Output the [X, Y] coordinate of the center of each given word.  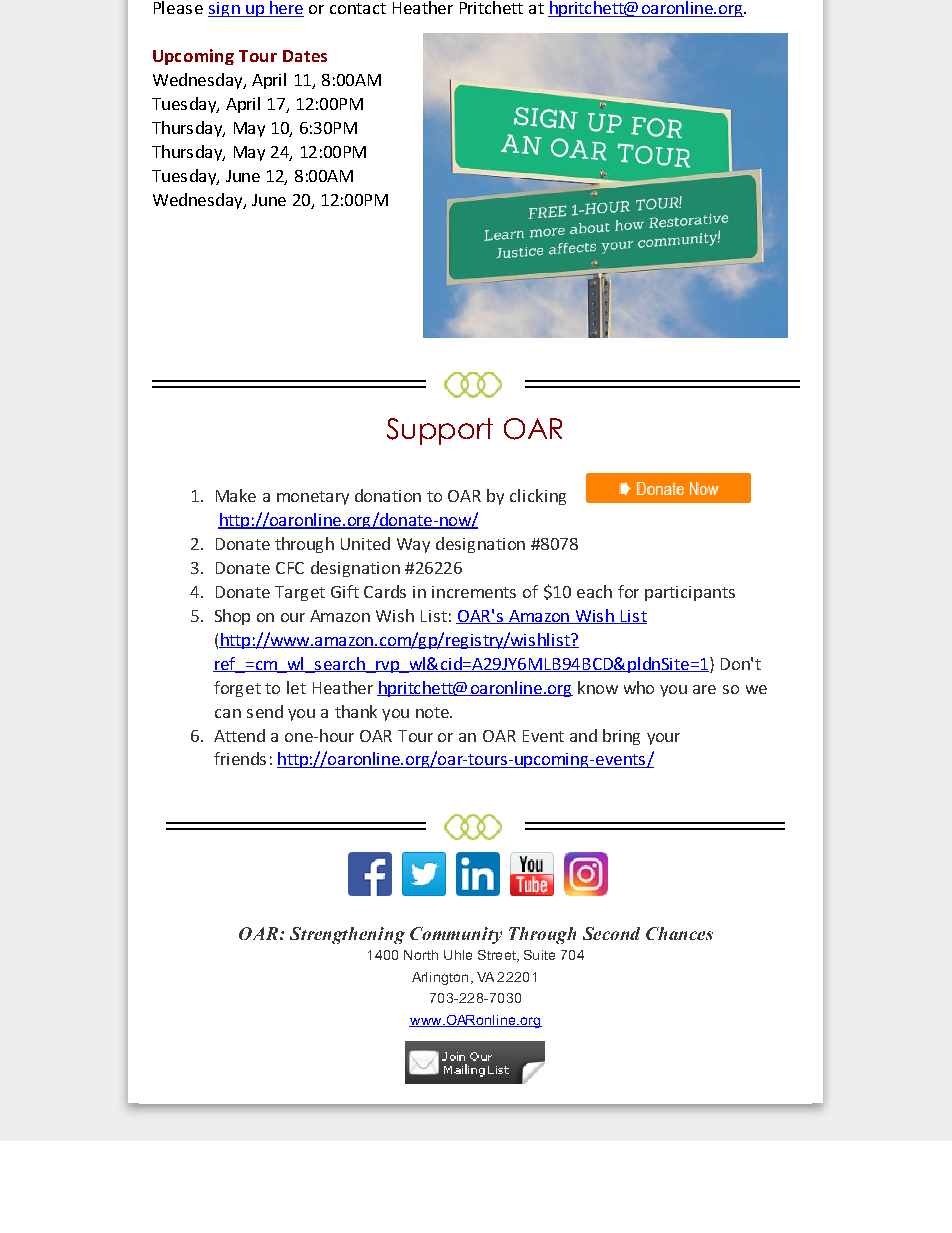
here [286, 9]
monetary [313, 498]
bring [621, 737]
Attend [239, 735]
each [594, 591]
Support [440, 431]
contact [358, 8]
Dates [305, 56]
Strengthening [347, 935]
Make [236, 495]
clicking [538, 497]
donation [388, 495]
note [433, 712]
